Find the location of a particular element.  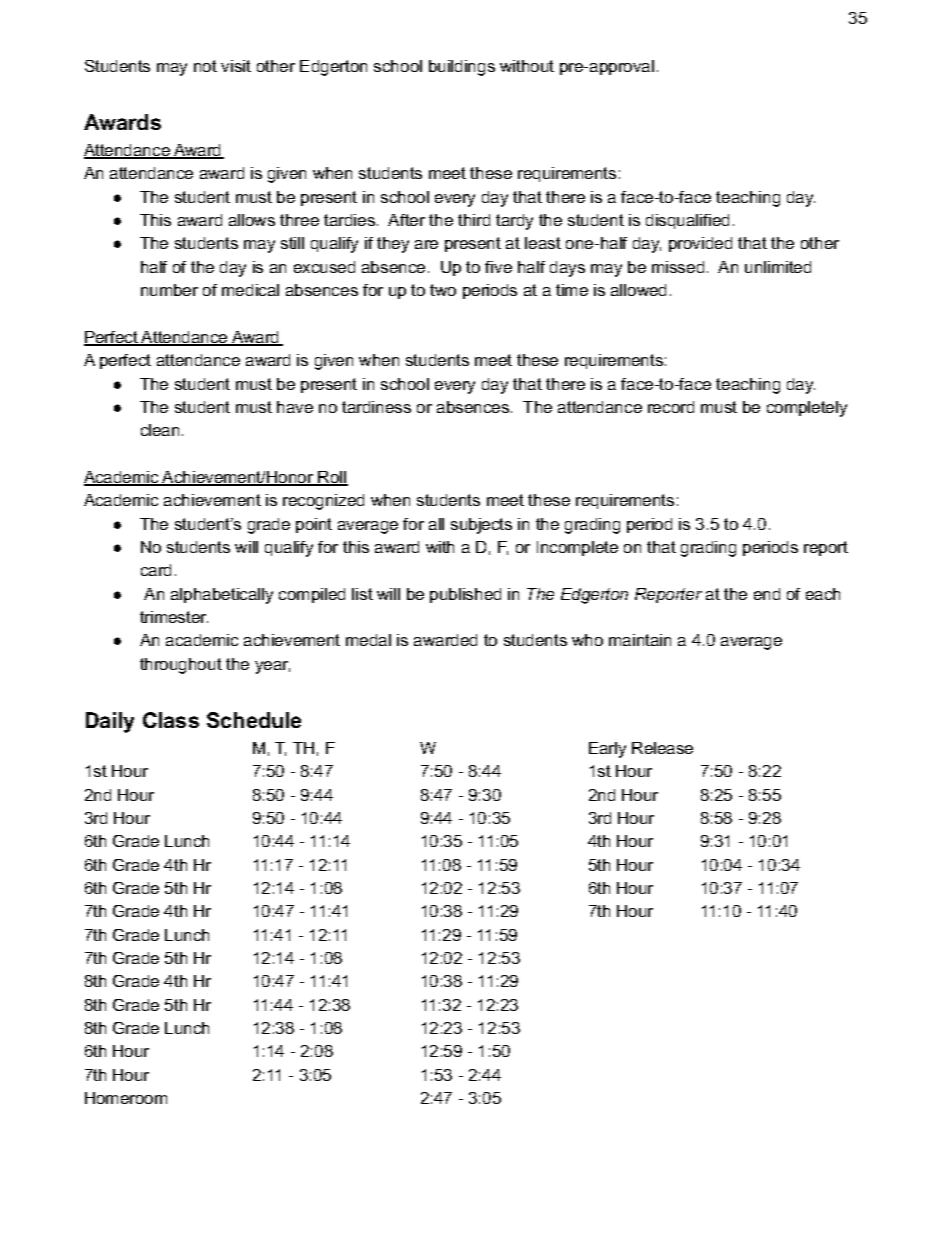

Release is located at coordinates (662, 748).
